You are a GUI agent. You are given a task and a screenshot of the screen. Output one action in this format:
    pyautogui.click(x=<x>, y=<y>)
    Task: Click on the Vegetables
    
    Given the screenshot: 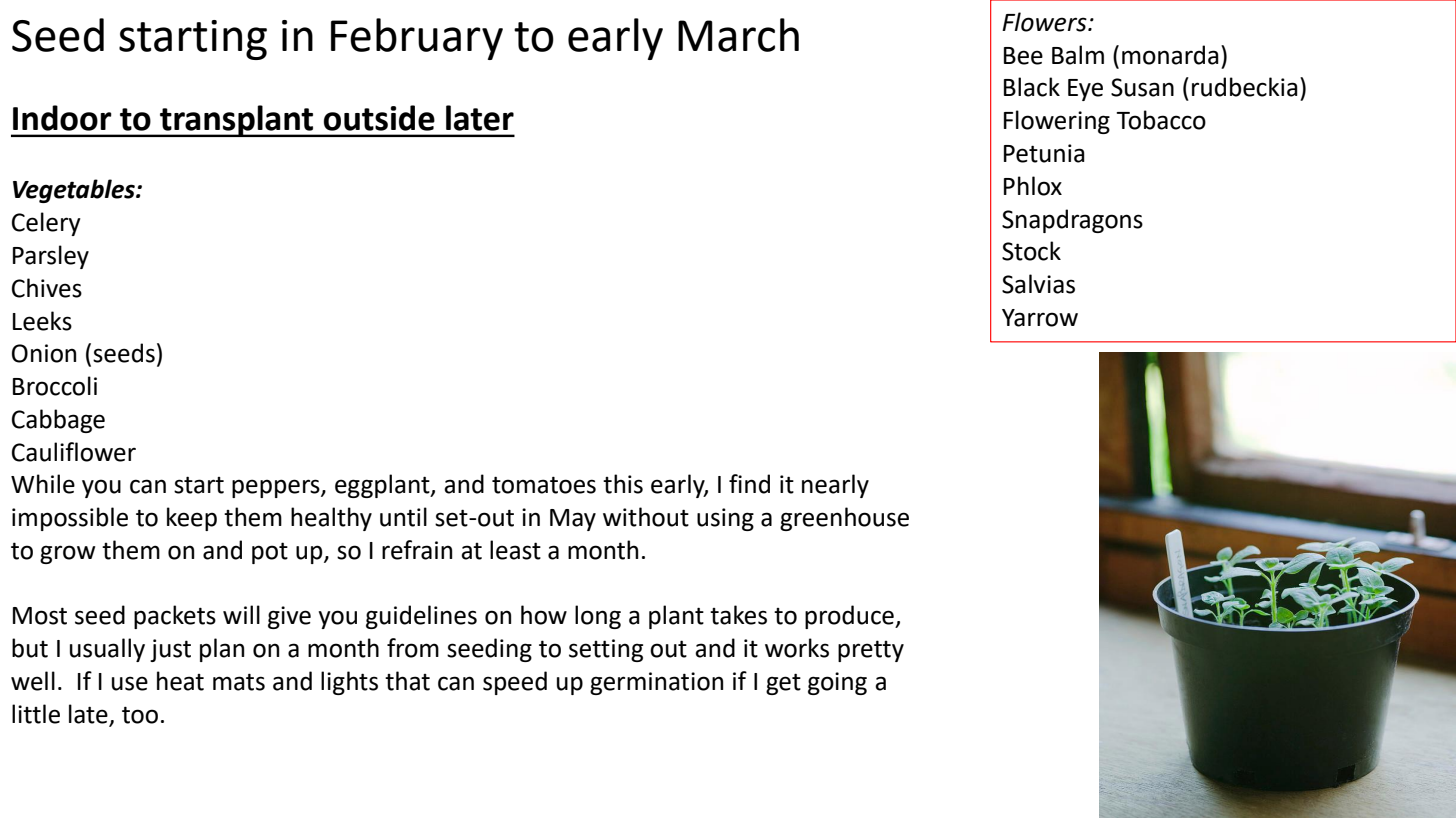 What is the action you would take?
    pyautogui.click(x=75, y=191)
